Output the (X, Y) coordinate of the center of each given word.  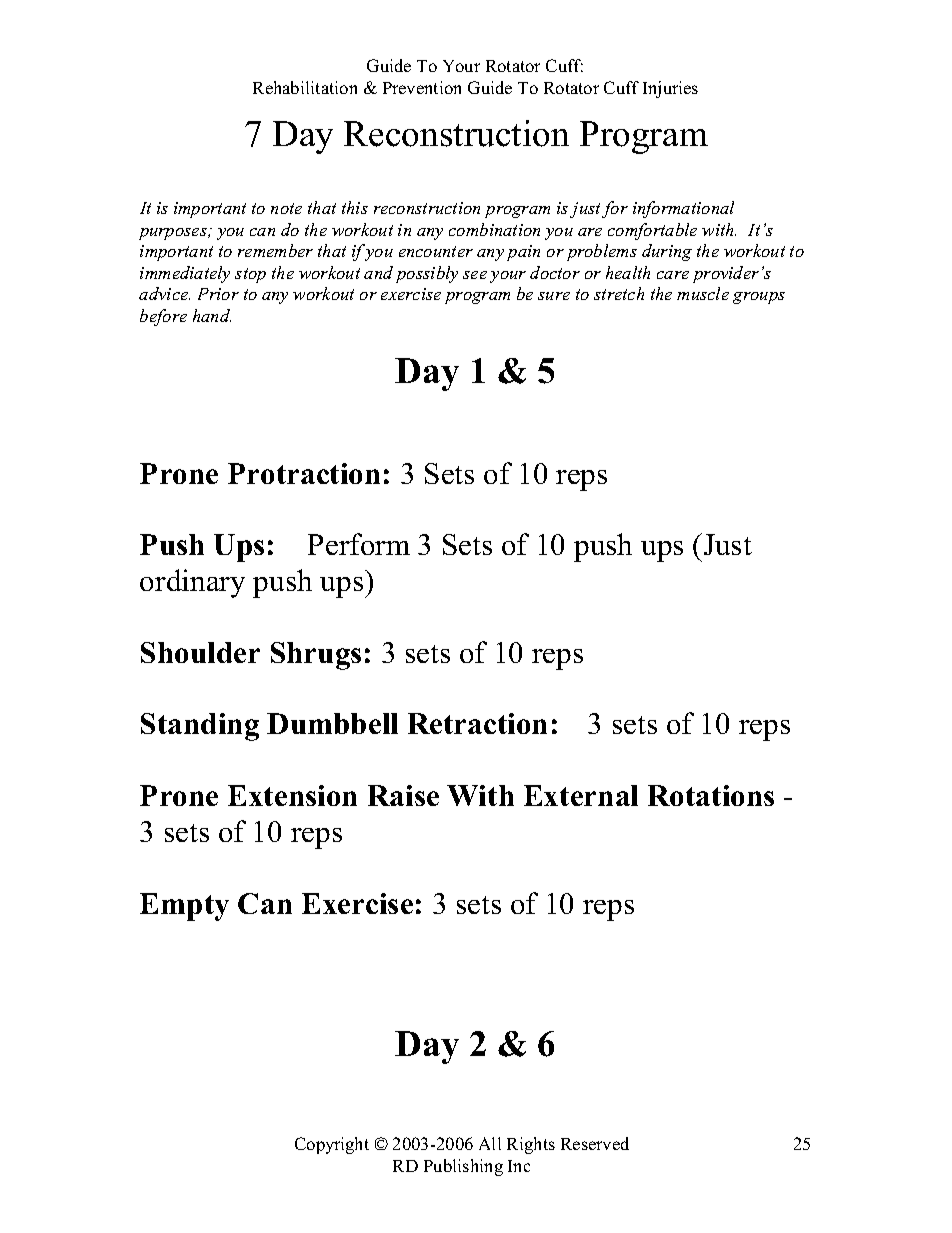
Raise (403, 795)
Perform (359, 544)
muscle (703, 293)
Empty (184, 907)
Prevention (422, 87)
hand (212, 315)
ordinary (192, 583)
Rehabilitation (305, 87)
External (581, 795)
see (475, 275)
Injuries (670, 89)
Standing (200, 727)
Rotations (711, 795)
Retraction (477, 723)
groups (759, 298)
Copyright (332, 1145)
